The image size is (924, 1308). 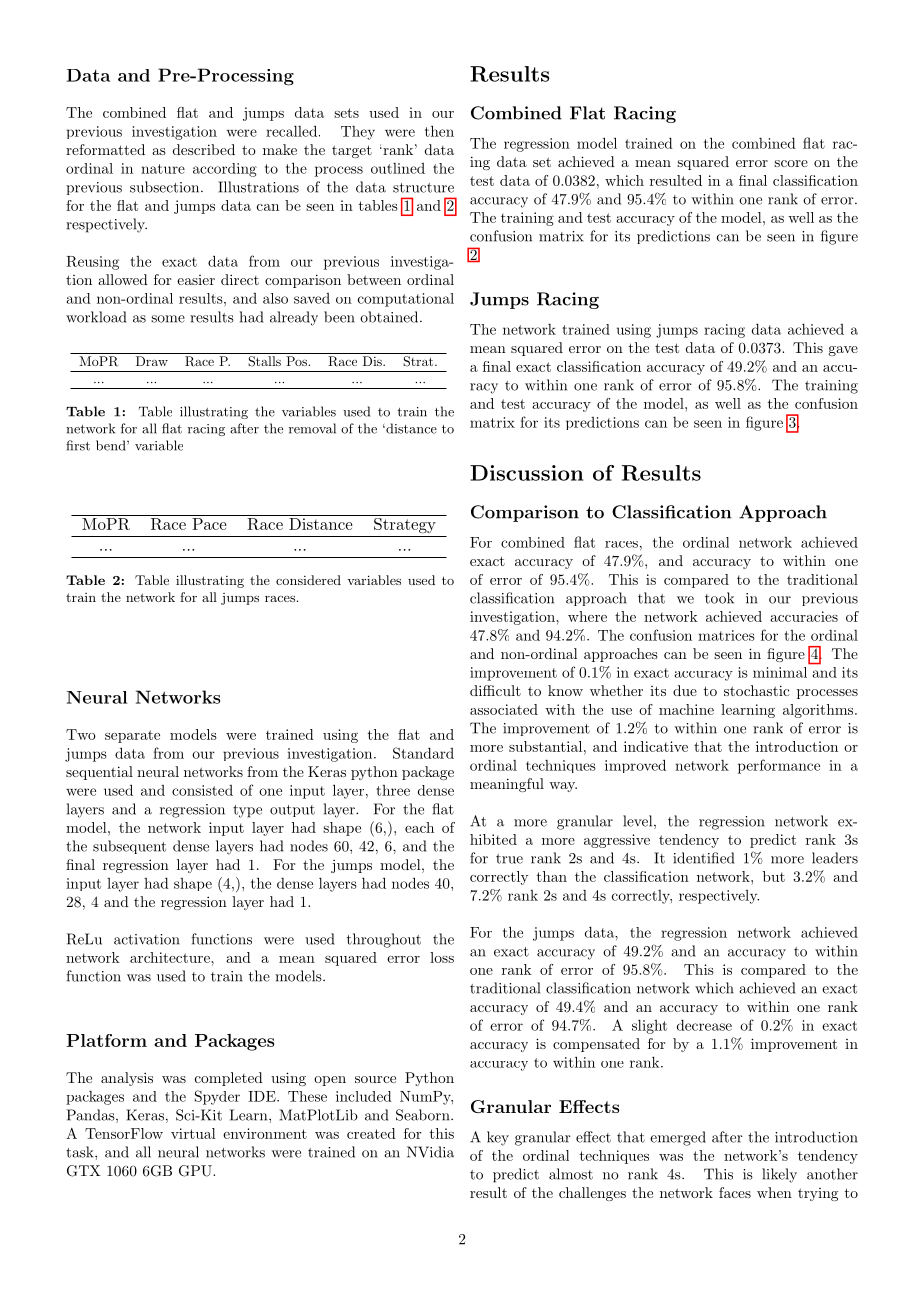 I want to click on nature, so click(x=163, y=169).
